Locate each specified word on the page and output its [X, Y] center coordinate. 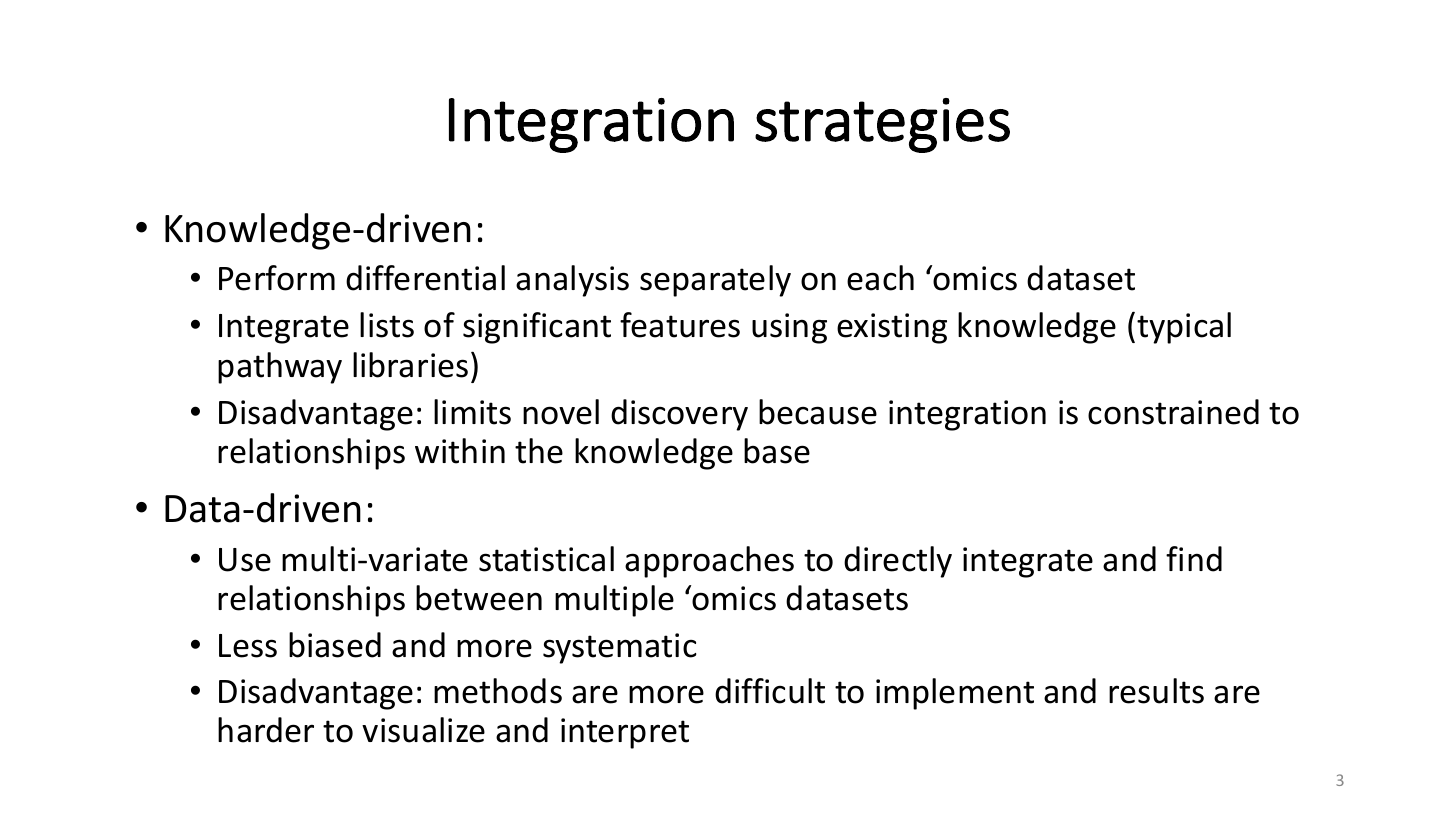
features [680, 325]
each [880, 278]
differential [425, 278]
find [1194, 559]
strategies [882, 125]
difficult [770, 691]
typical [1184, 328]
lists [387, 325]
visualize [423, 730]
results [1156, 691]
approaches [709, 562]
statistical [546, 559]
